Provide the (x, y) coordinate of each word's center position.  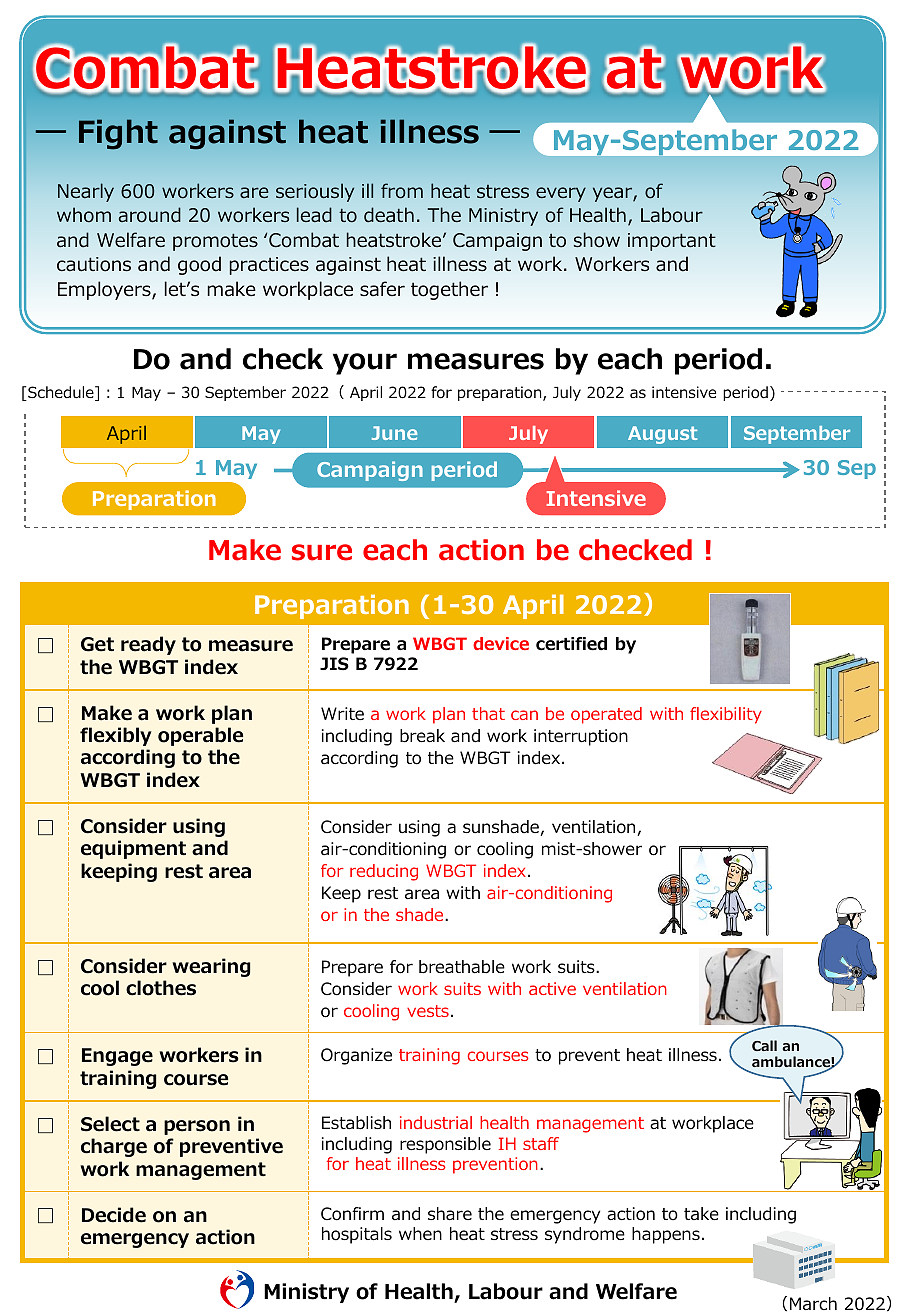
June (394, 433)
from (402, 191)
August (662, 435)
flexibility (726, 715)
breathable (462, 967)
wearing (211, 967)
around (150, 215)
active (552, 988)
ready (148, 645)
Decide (114, 1215)
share (450, 1214)
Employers (105, 290)
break (422, 736)
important (672, 242)
